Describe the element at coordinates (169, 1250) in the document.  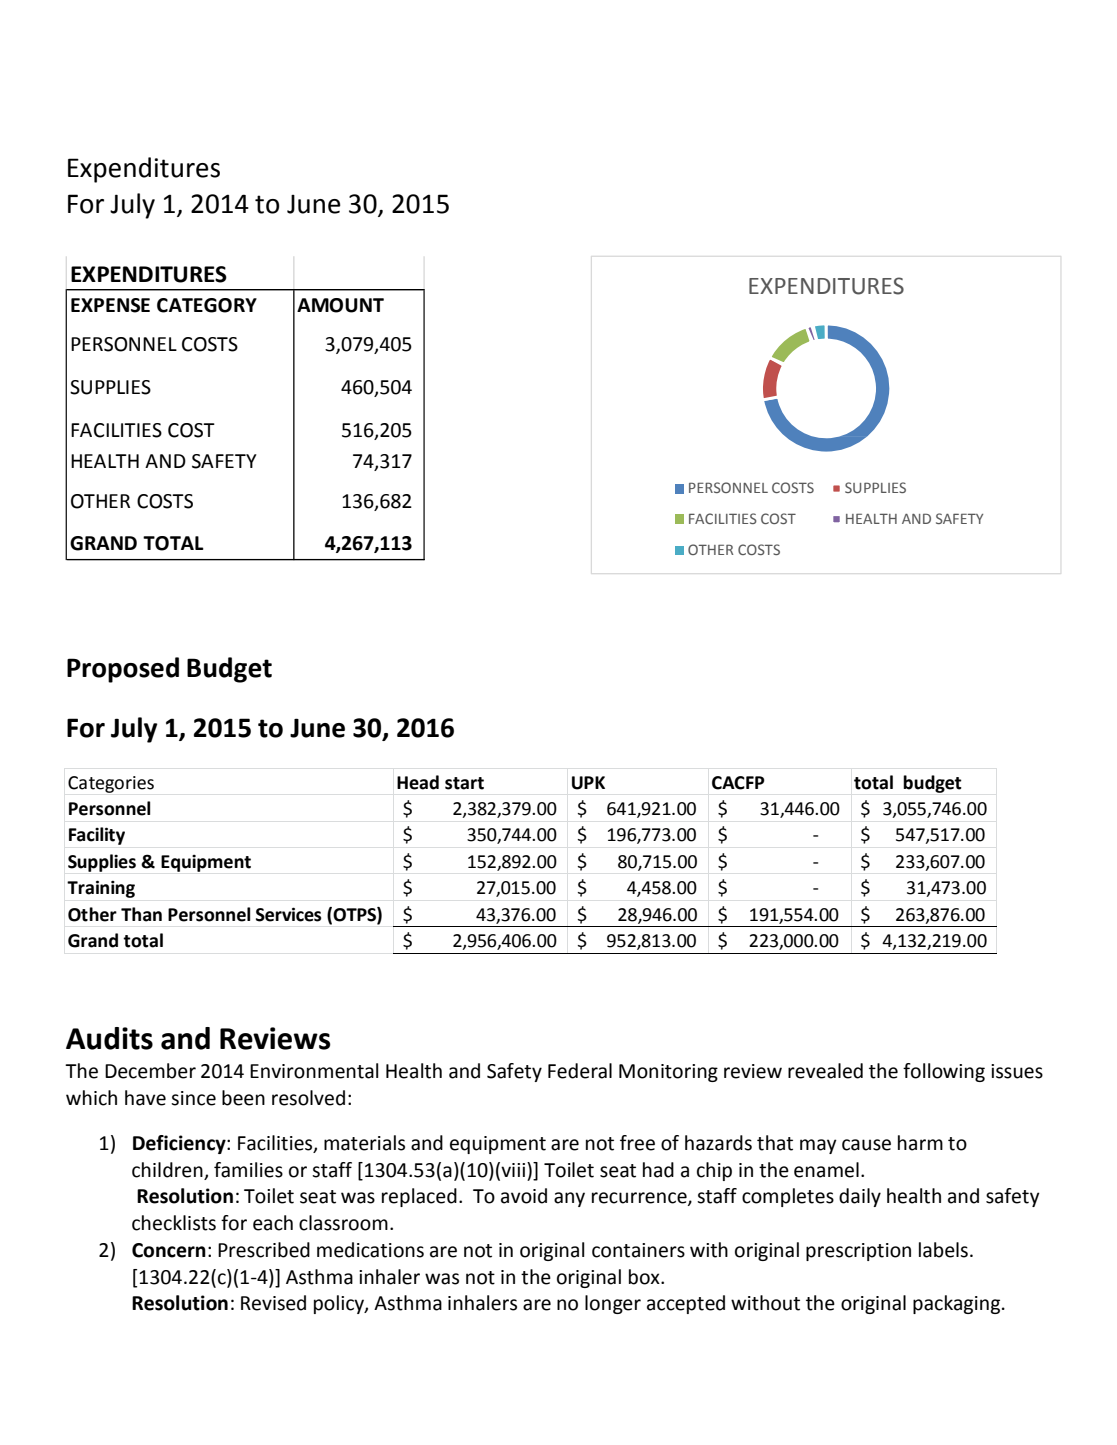
I see `Concern` at that location.
